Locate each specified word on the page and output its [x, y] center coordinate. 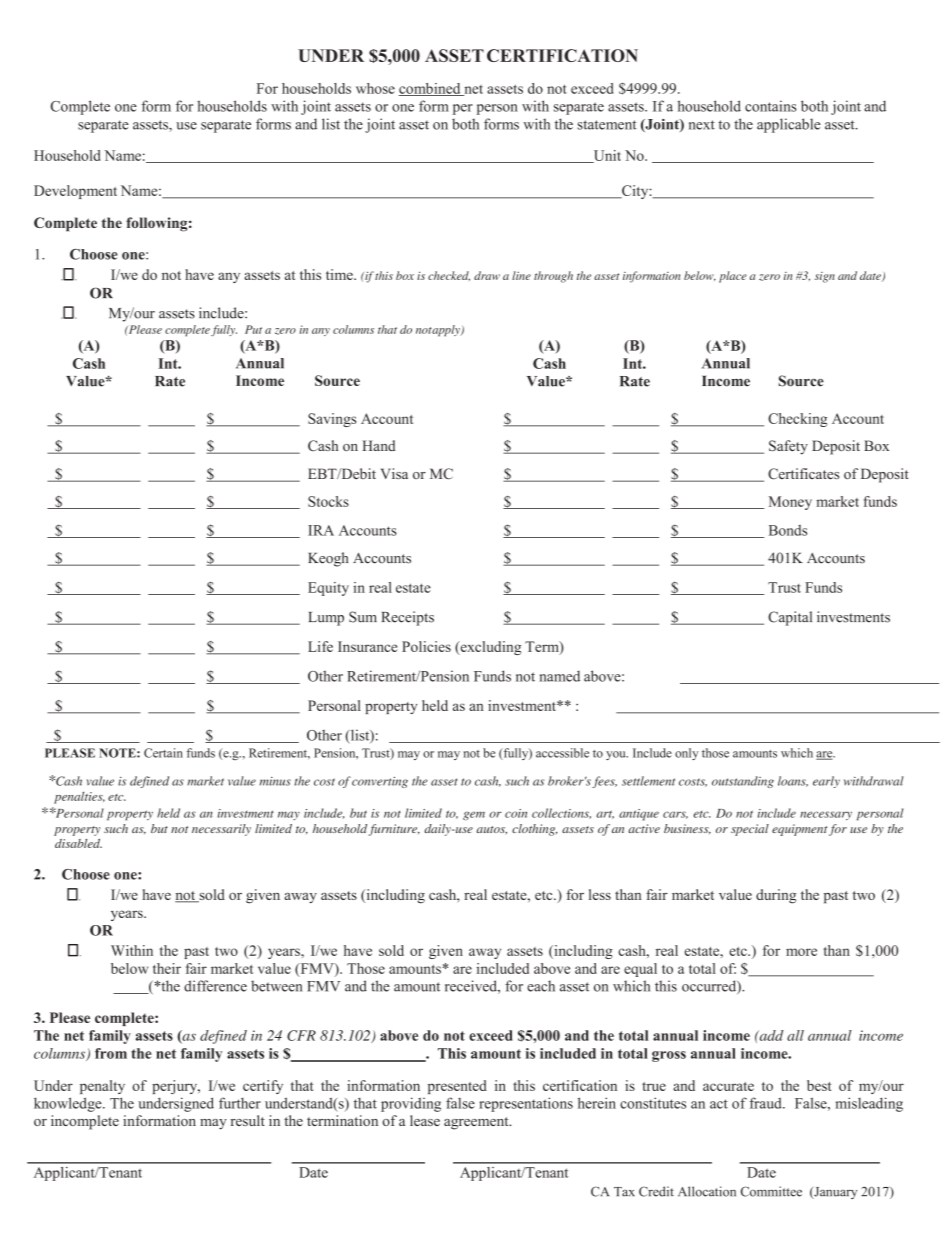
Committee [771, 1191]
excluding [489, 648]
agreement [477, 1123]
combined [431, 89]
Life [320, 646]
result [247, 1120]
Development [75, 192]
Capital [790, 618]
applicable [789, 125]
